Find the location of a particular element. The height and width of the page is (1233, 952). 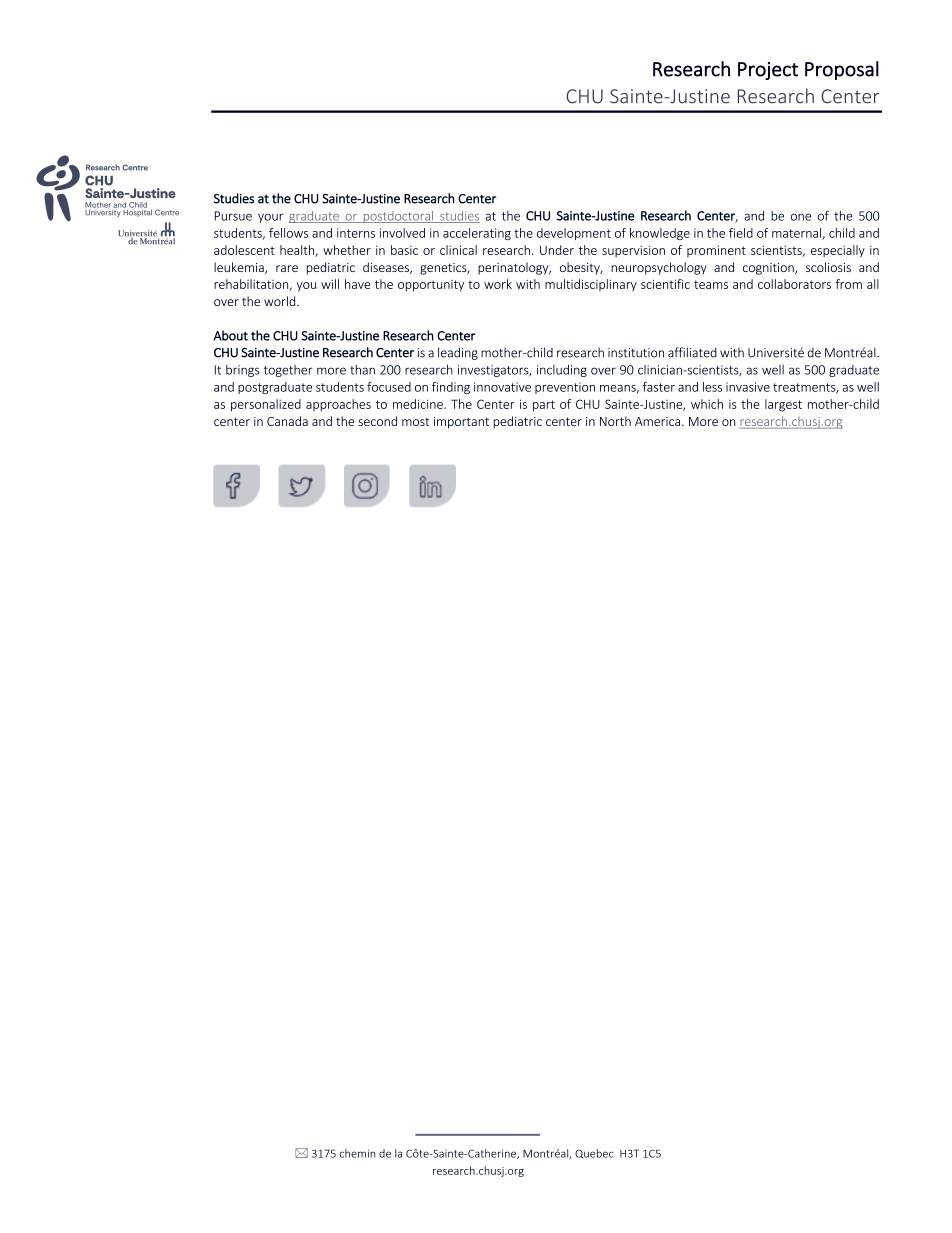

largest is located at coordinates (783, 405).
